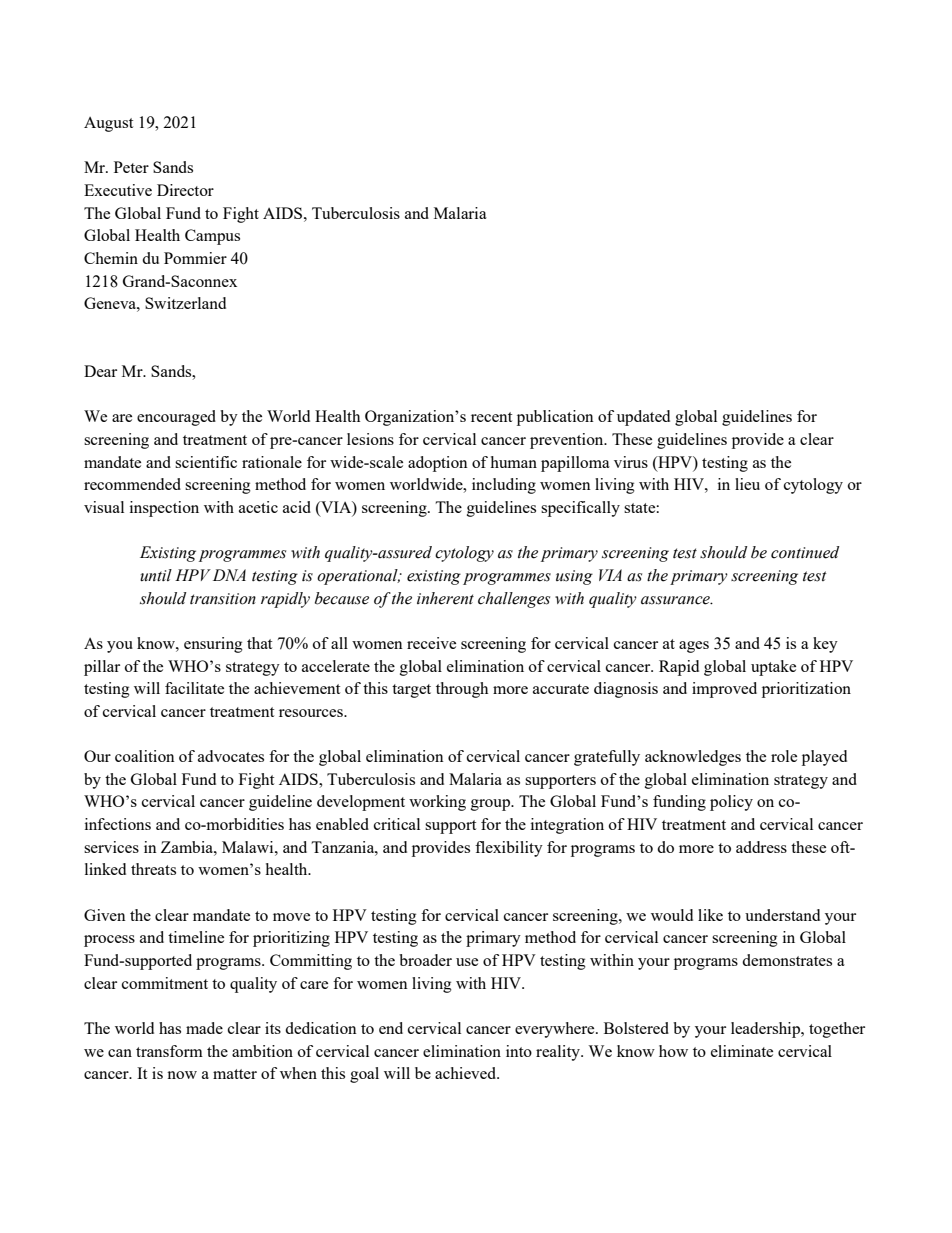  I want to click on policy, so click(731, 803).
